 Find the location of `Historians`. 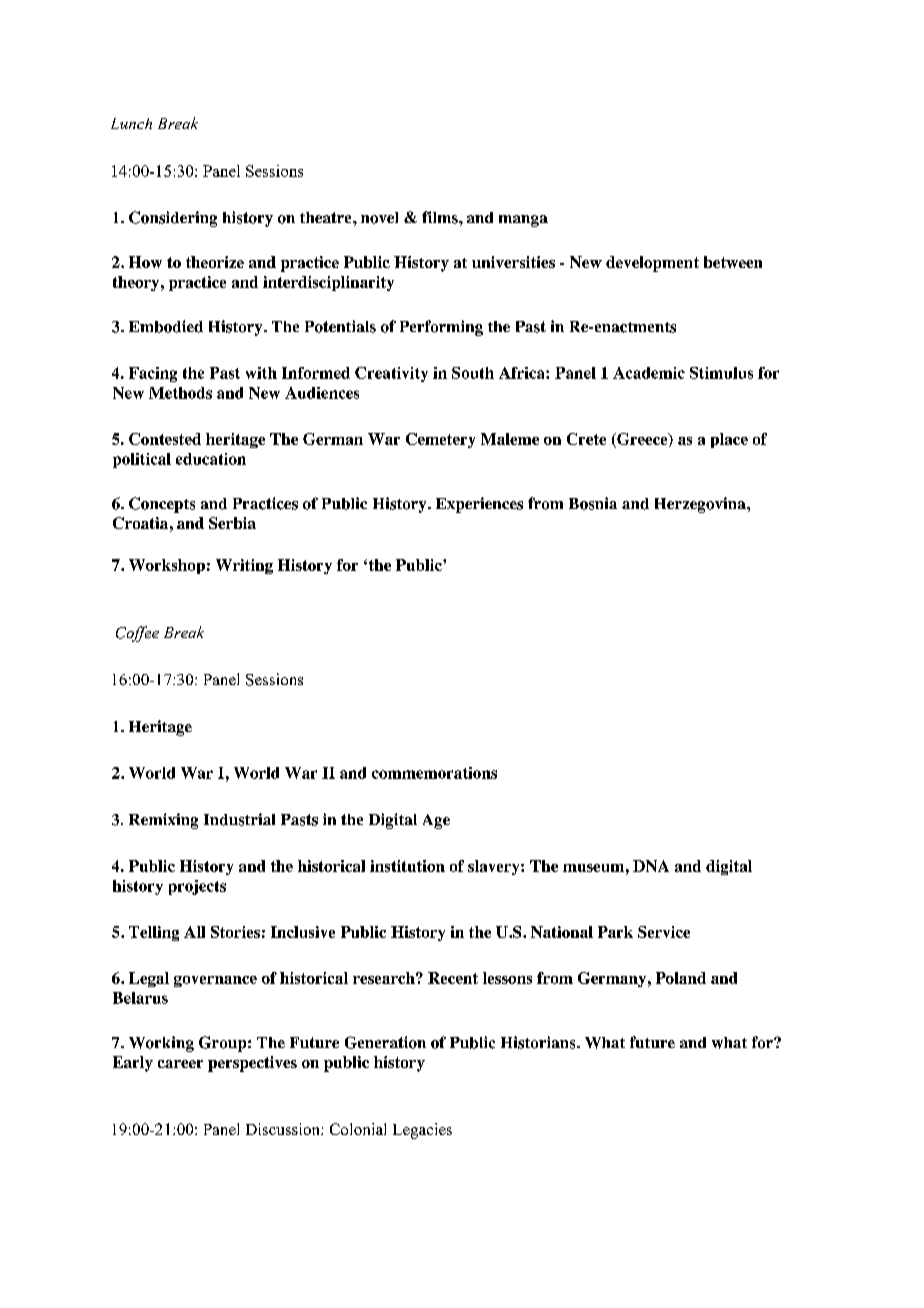

Historians is located at coordinates (539, 1042).
